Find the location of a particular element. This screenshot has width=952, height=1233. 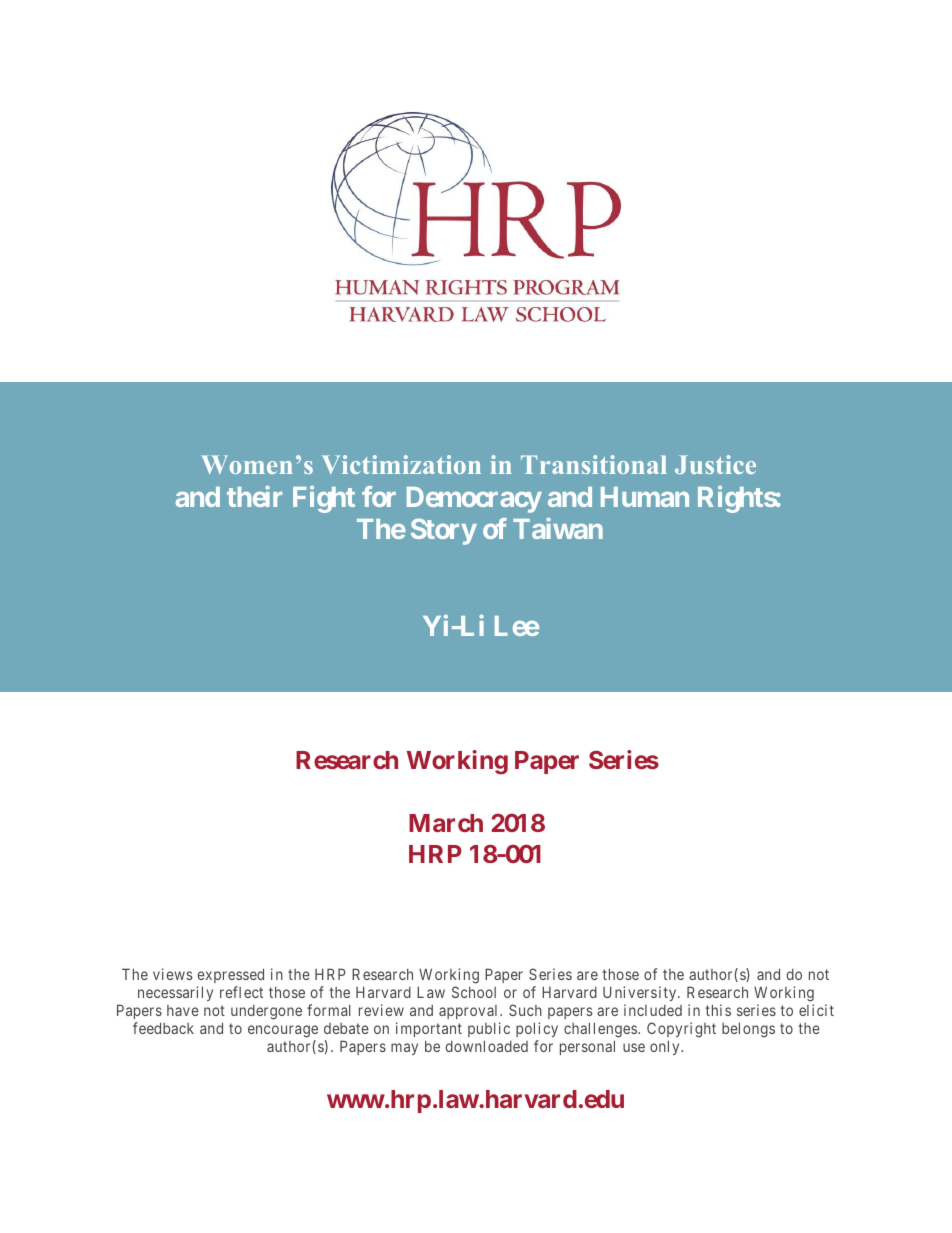

this is located at coordinates (718, 1010).
